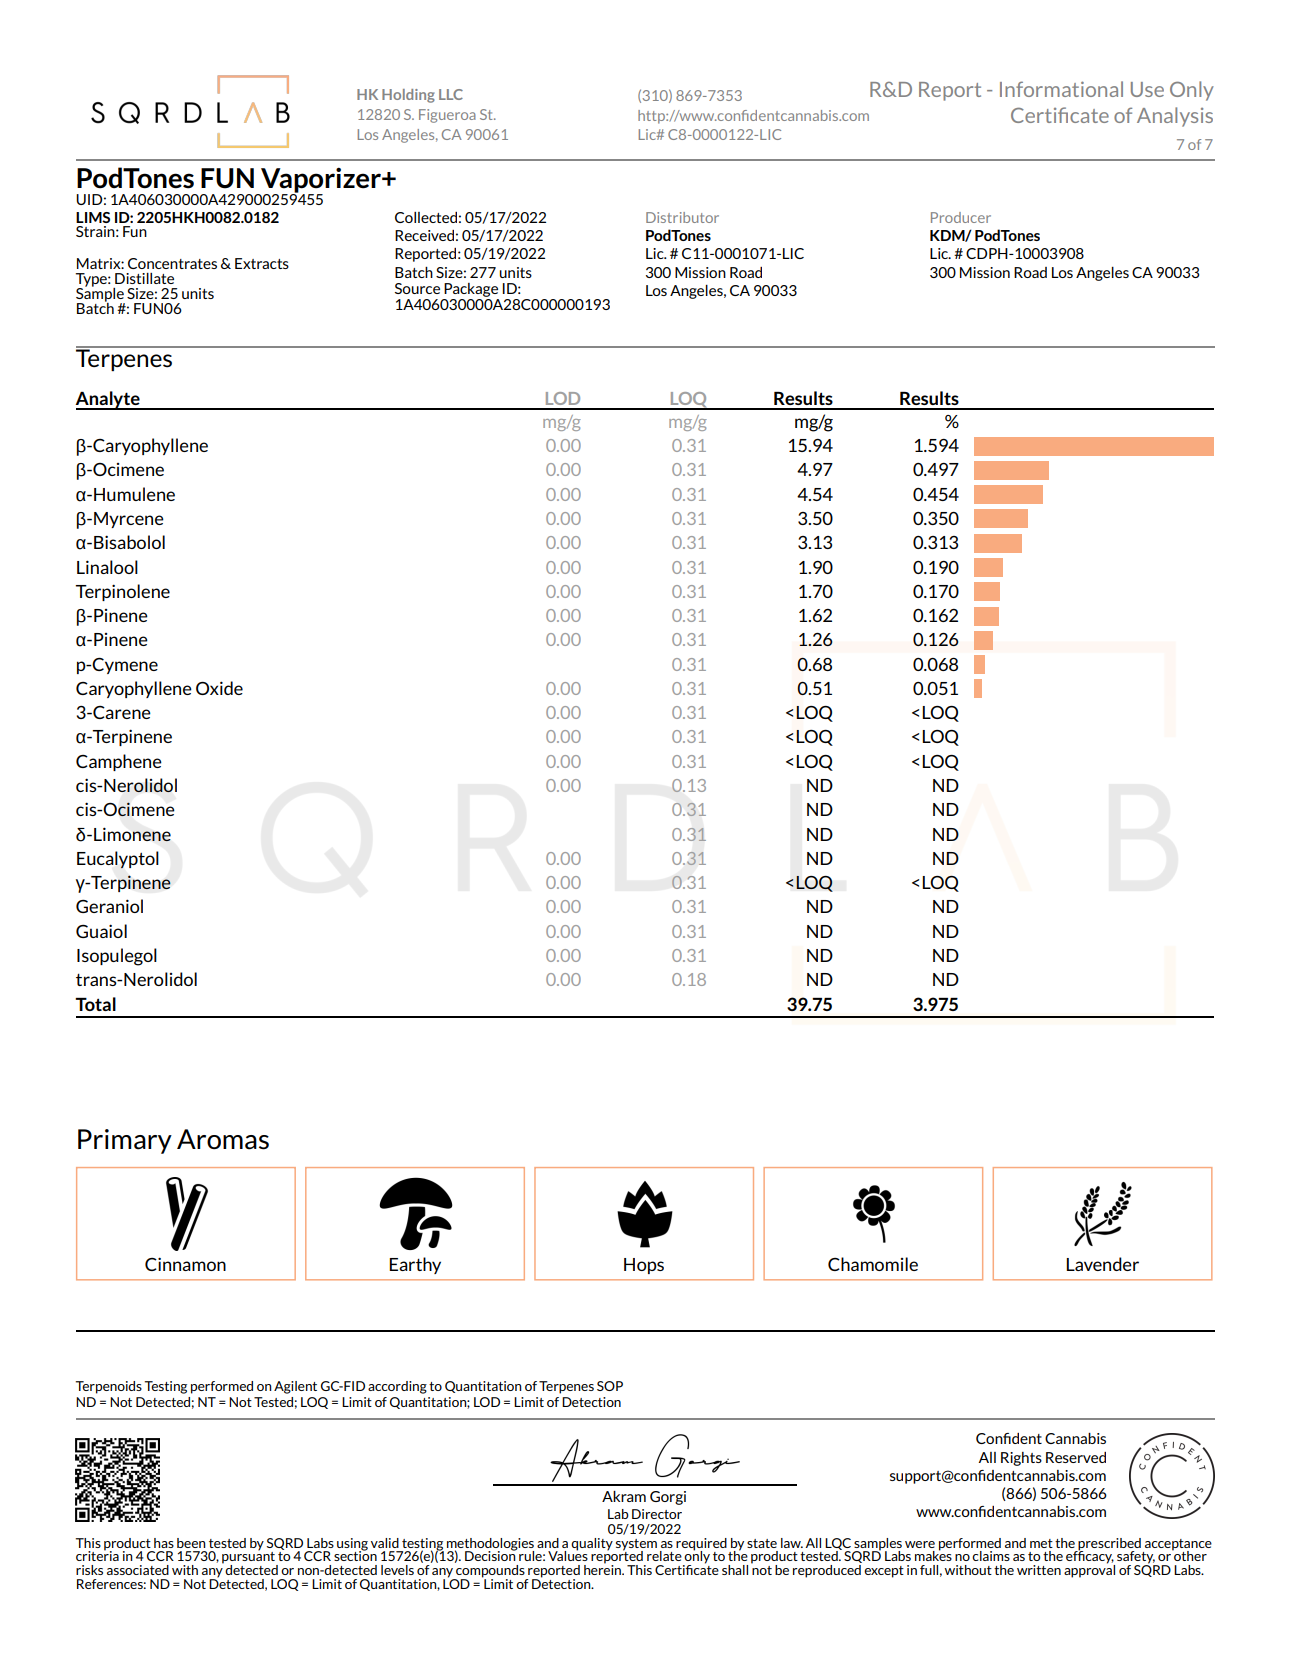 This screenshot has height=1669, width=1290. Describe the element at coordinates (219, 688) in the screenshot. I see `Oxide` at that location.
